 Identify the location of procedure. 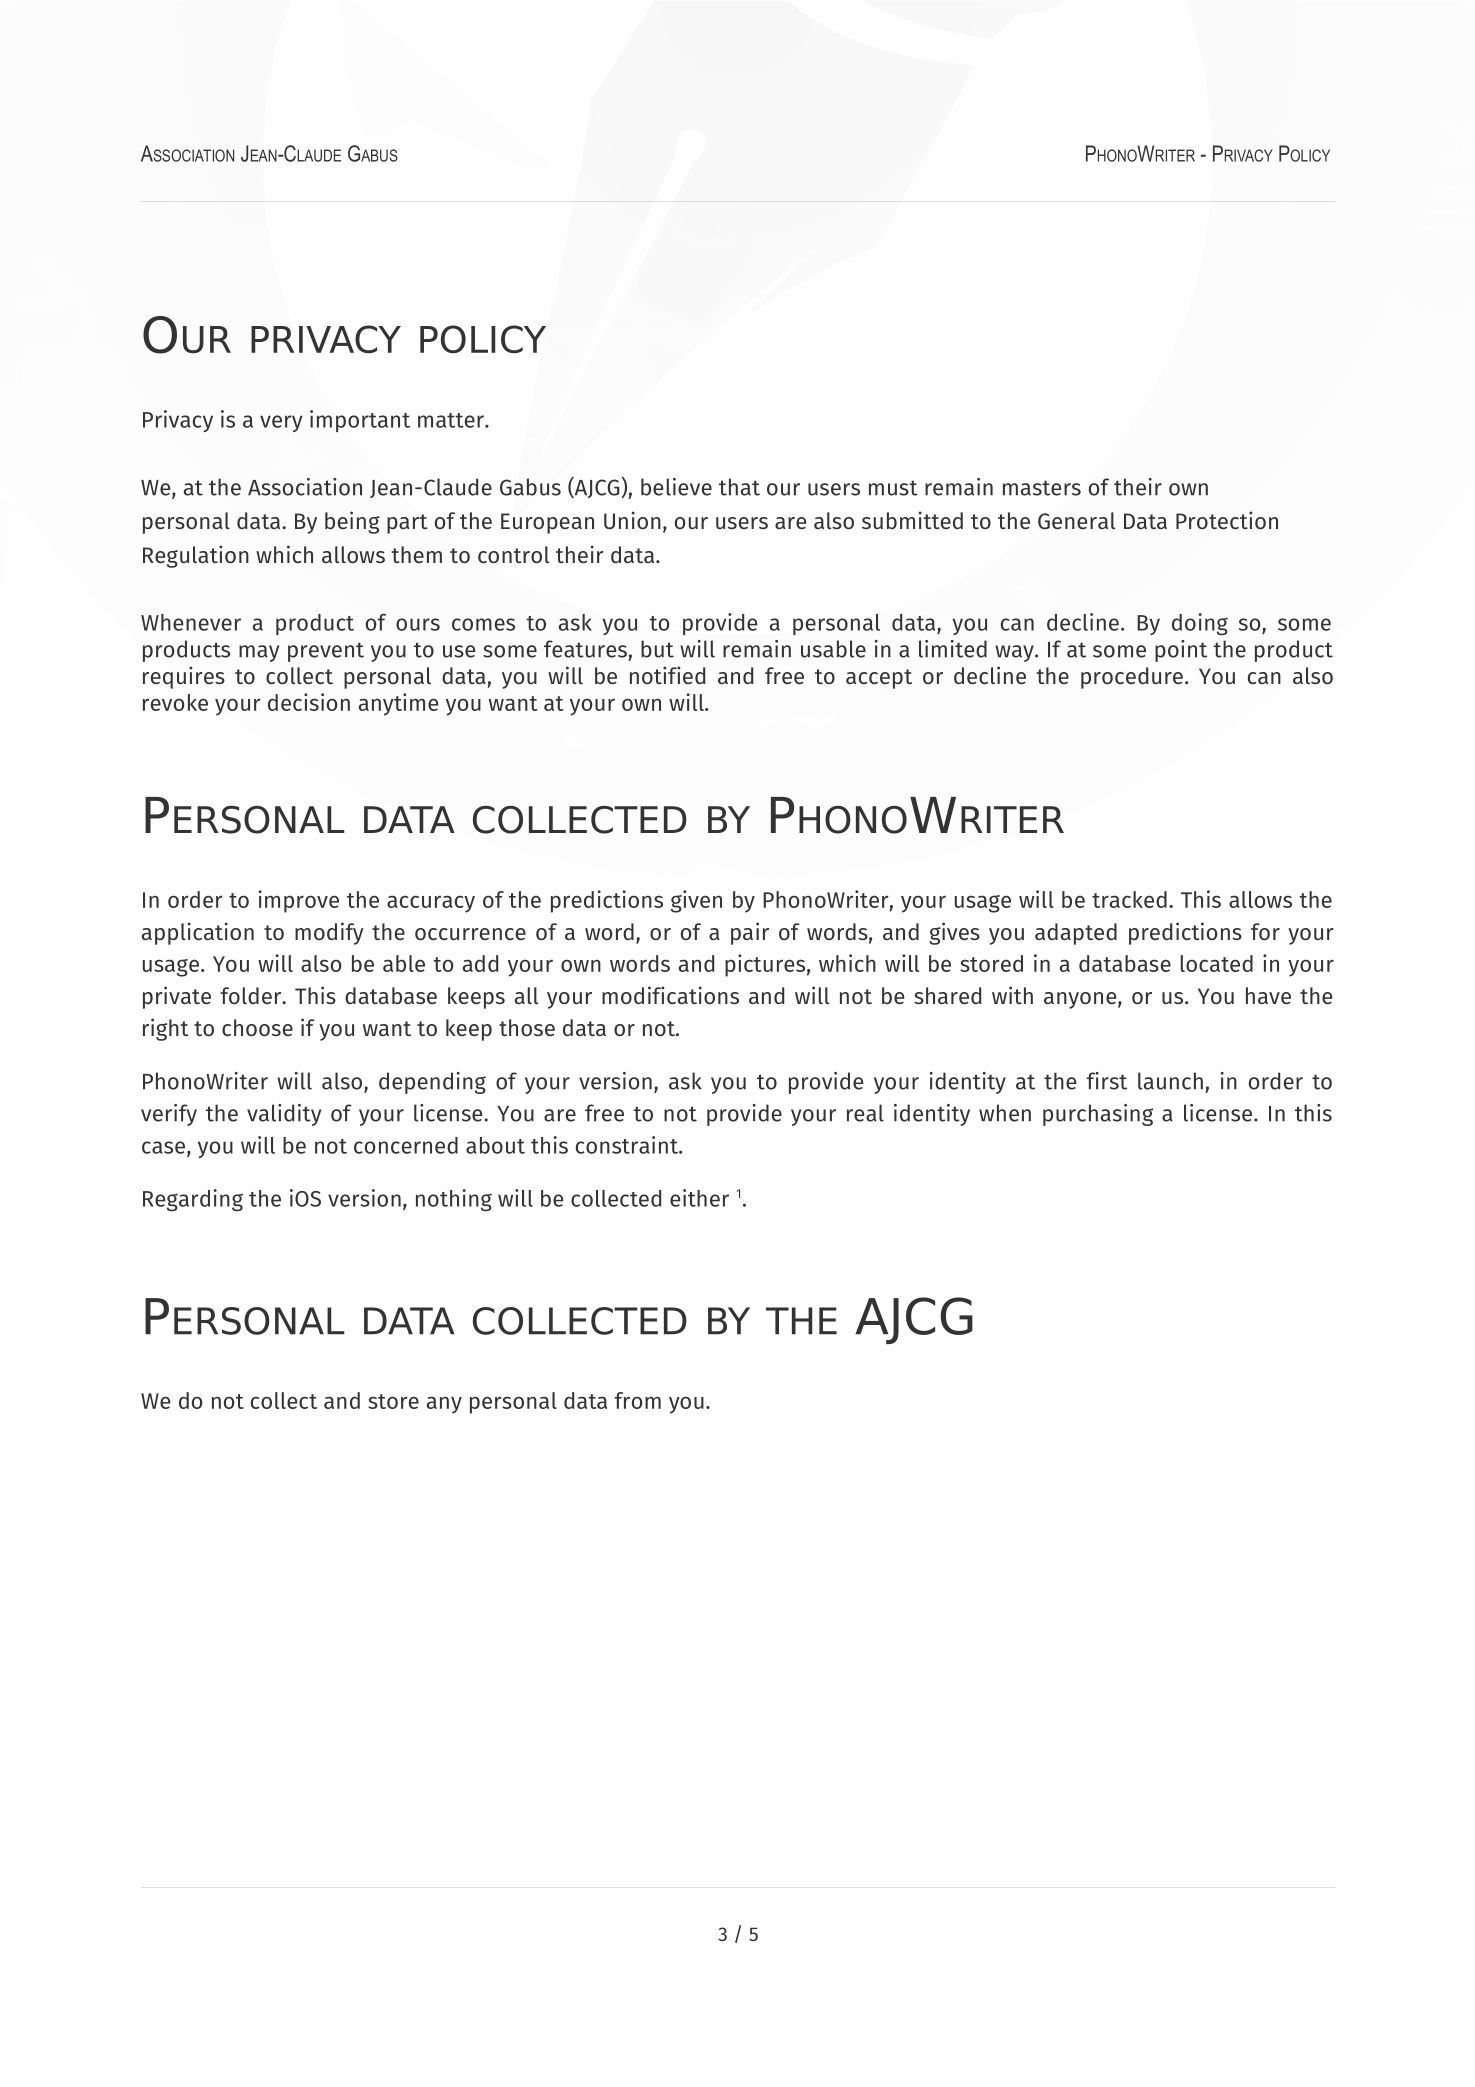
(1132, 678).
